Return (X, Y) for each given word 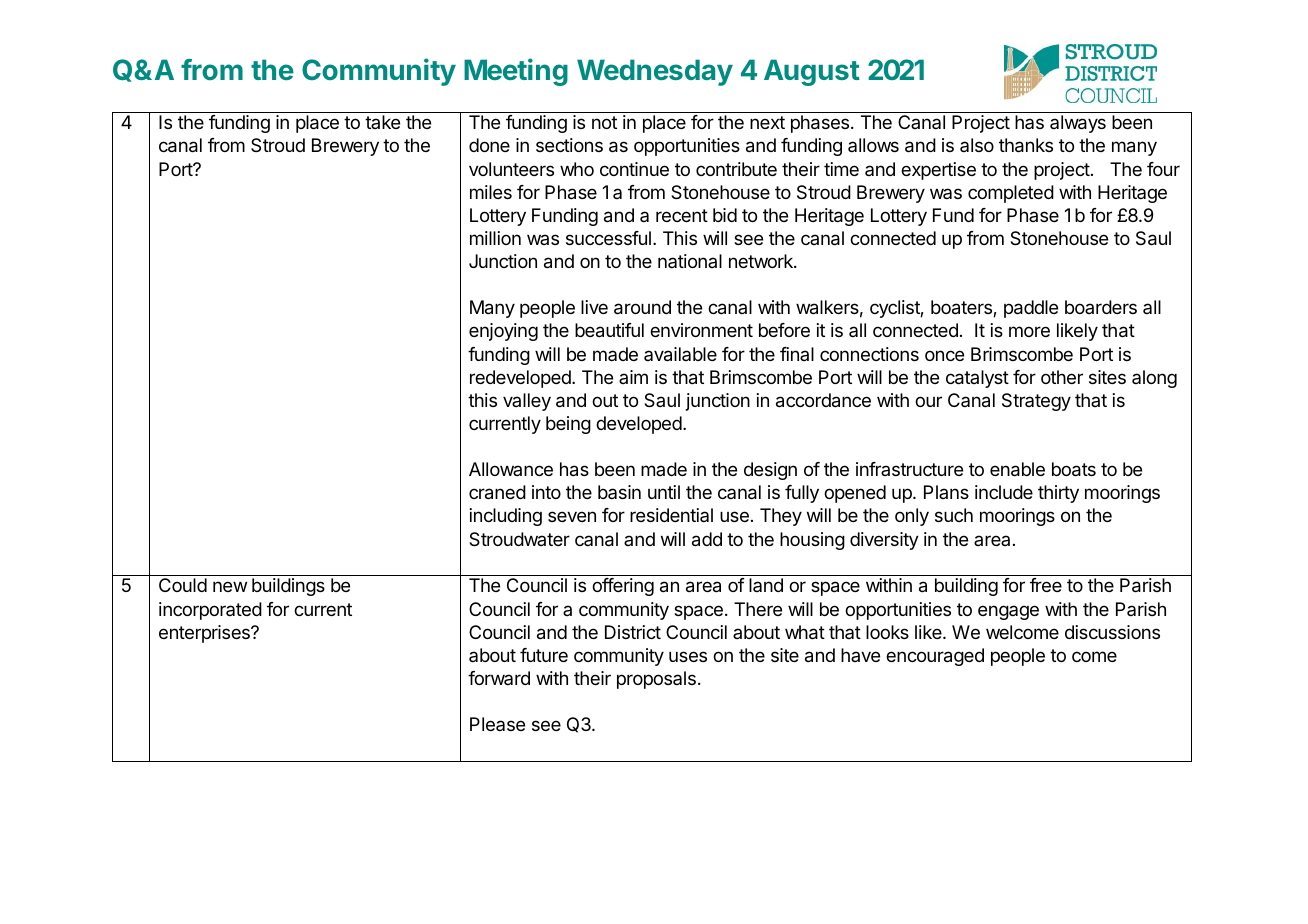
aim (633, 377)
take (382, 122)
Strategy (1036, 402)
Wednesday (655, 72)
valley (527, 402)
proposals (656, 680)
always (1078, 124)
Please (497, 724)
